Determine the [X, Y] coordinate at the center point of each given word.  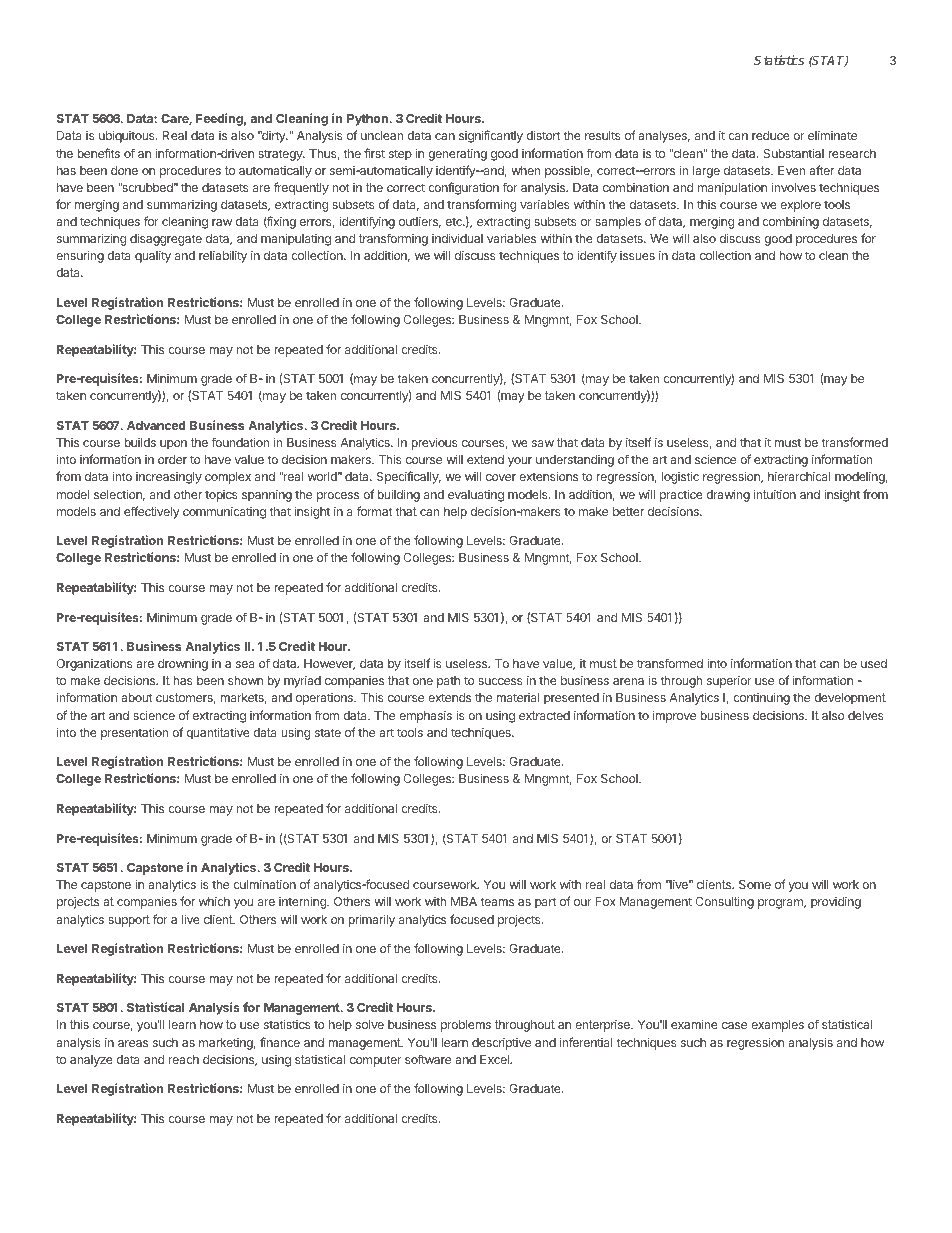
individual [457, 238]
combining [790, 223]
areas [133, 1043]
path [448, 682]
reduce [771, 135]
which [214, 901]
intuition [775, 494]
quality [153, 257]
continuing [761, 698]
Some [755, 884]
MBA [464, 901]
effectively [151, 512]
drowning [183, 665]
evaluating [476, 496]
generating [457, 155]
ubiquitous [128, 136]
